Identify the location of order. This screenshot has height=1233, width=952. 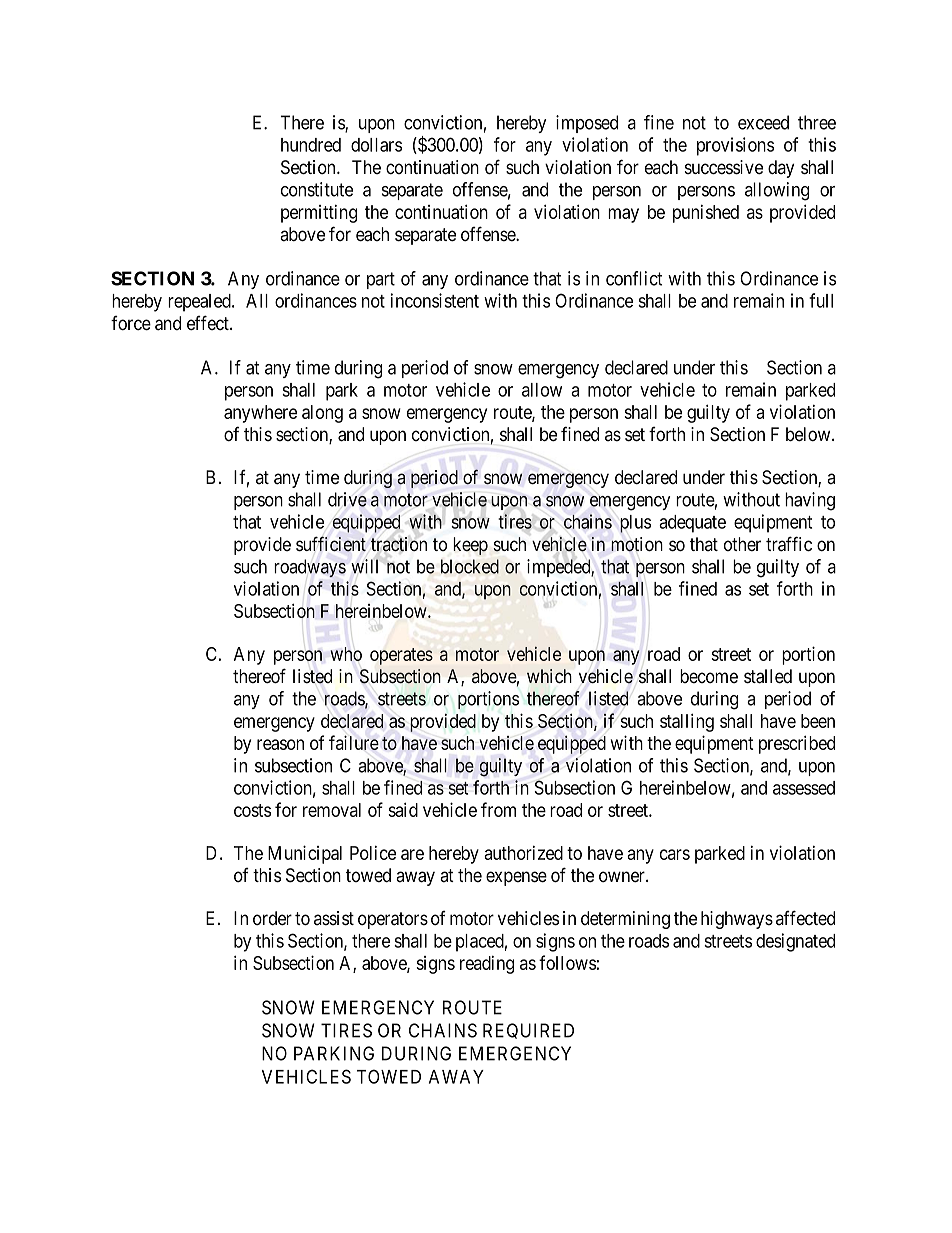
(272, 918).
